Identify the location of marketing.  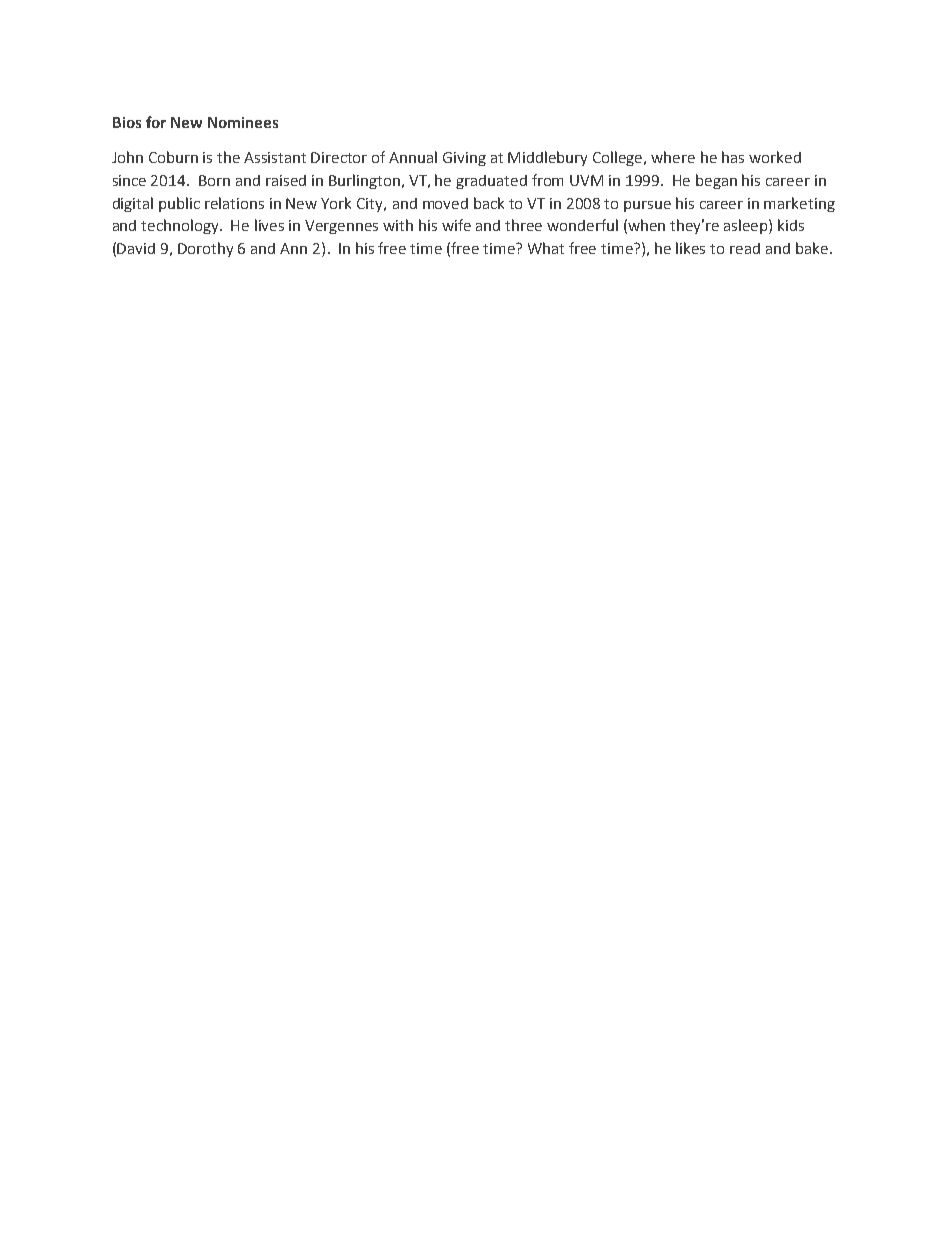
(799, 204).
